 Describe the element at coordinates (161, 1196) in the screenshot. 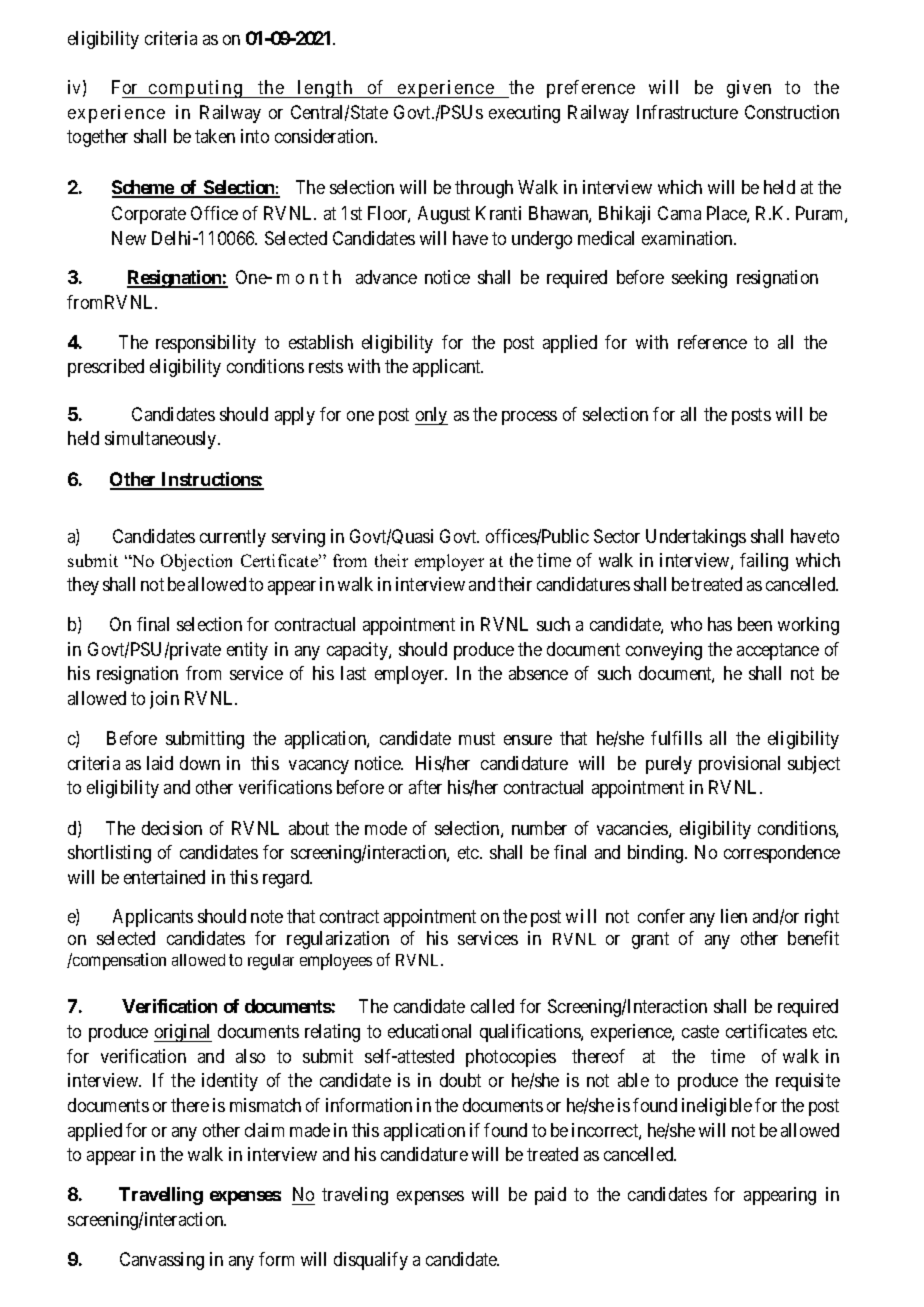

I see `Travelling` at that location.
